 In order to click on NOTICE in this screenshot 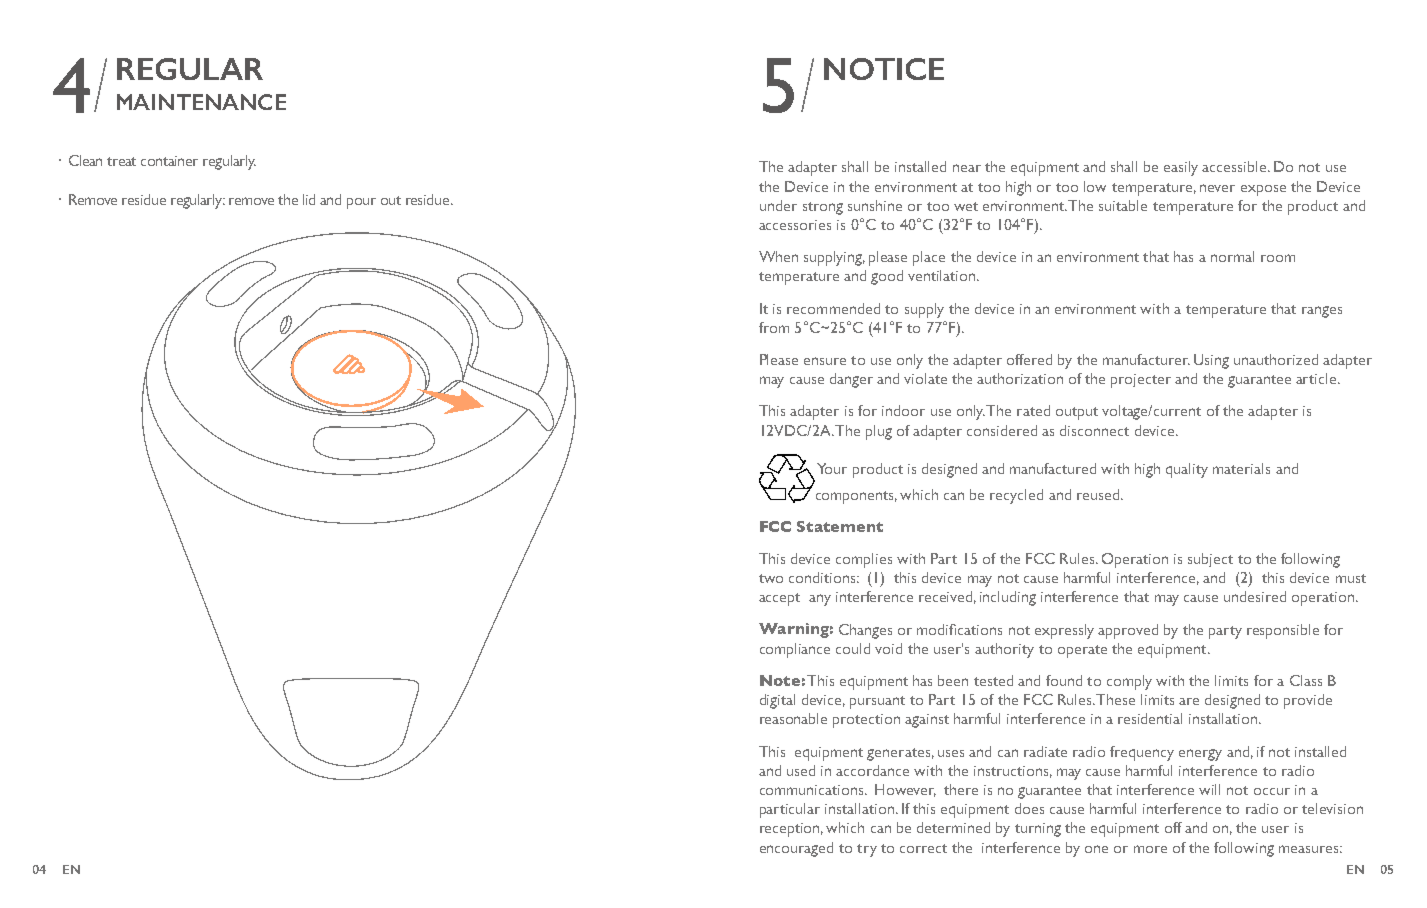, I will do `click(884, 69)`.
